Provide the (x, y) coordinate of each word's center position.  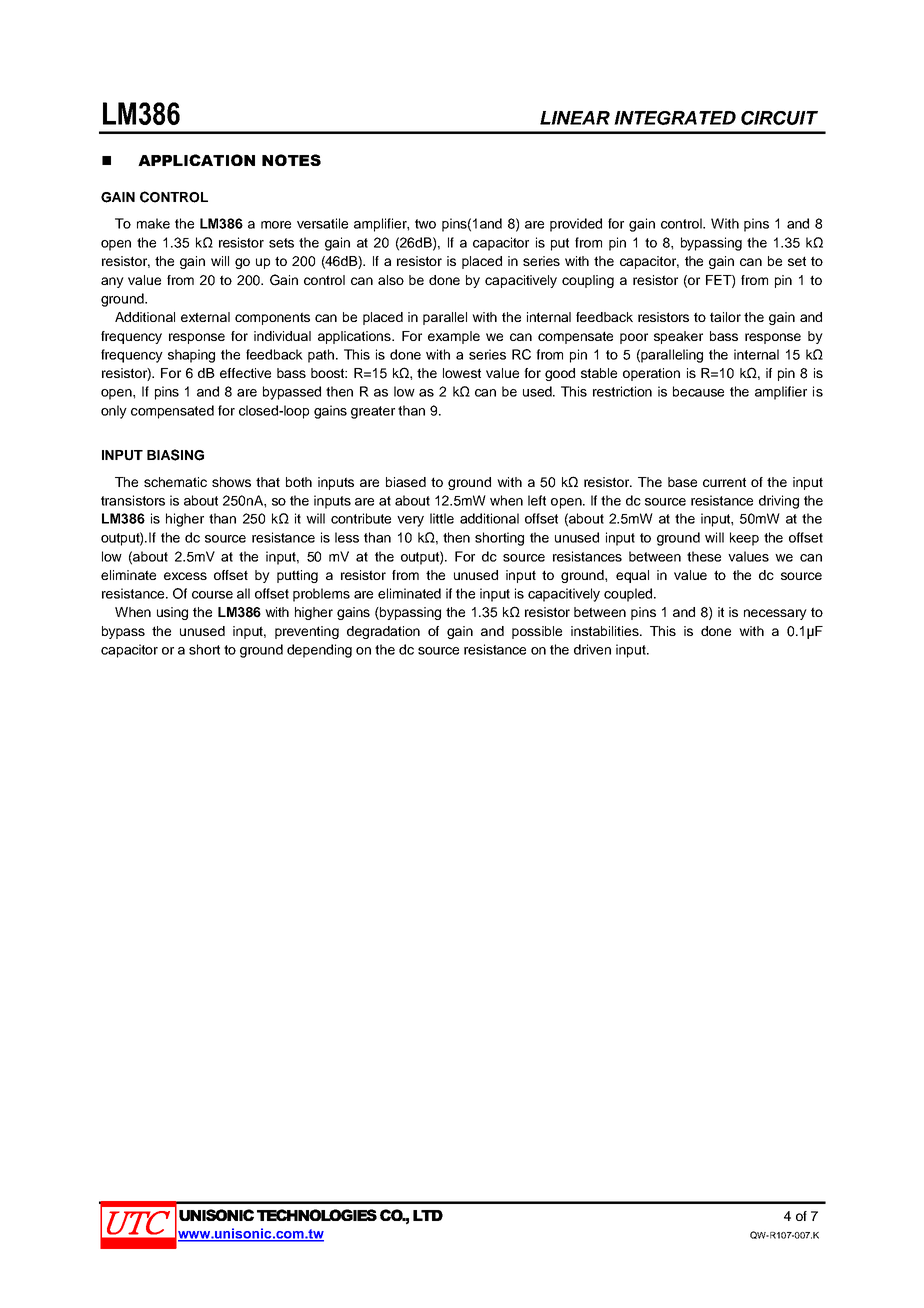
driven (592, 649)
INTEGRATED (675, 118)
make (153, 223)
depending (319, 651)
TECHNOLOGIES (317, 1215)
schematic (175, 482)
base (682, 482)
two (425, 224)
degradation (383, 632)
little (442, 518)
